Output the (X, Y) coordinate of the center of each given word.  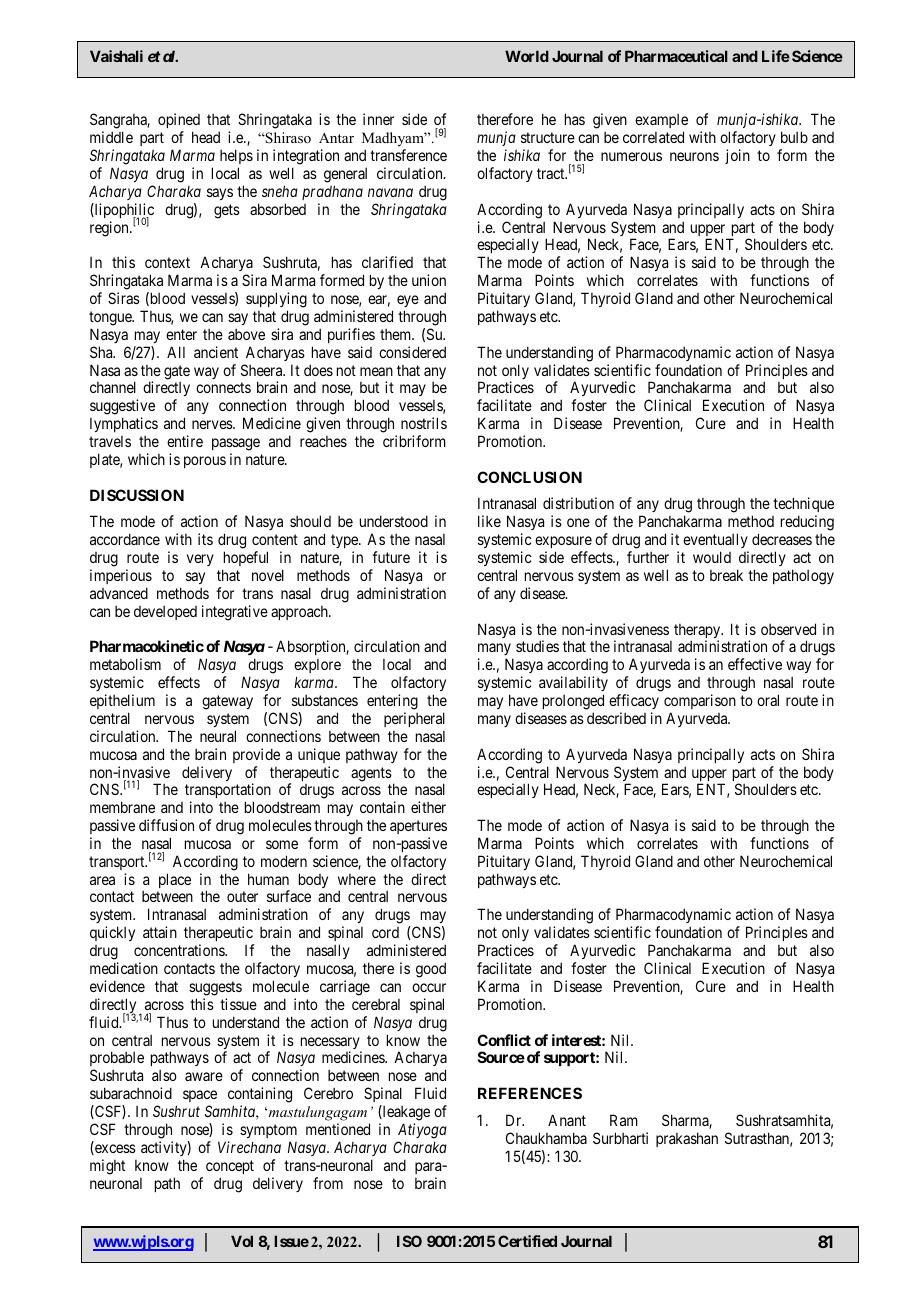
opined (179, 122)
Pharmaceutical (676, 56)
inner (378, 119)
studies (537, 646)
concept (230, 1167)
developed (165, 613)
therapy (698, 632)
